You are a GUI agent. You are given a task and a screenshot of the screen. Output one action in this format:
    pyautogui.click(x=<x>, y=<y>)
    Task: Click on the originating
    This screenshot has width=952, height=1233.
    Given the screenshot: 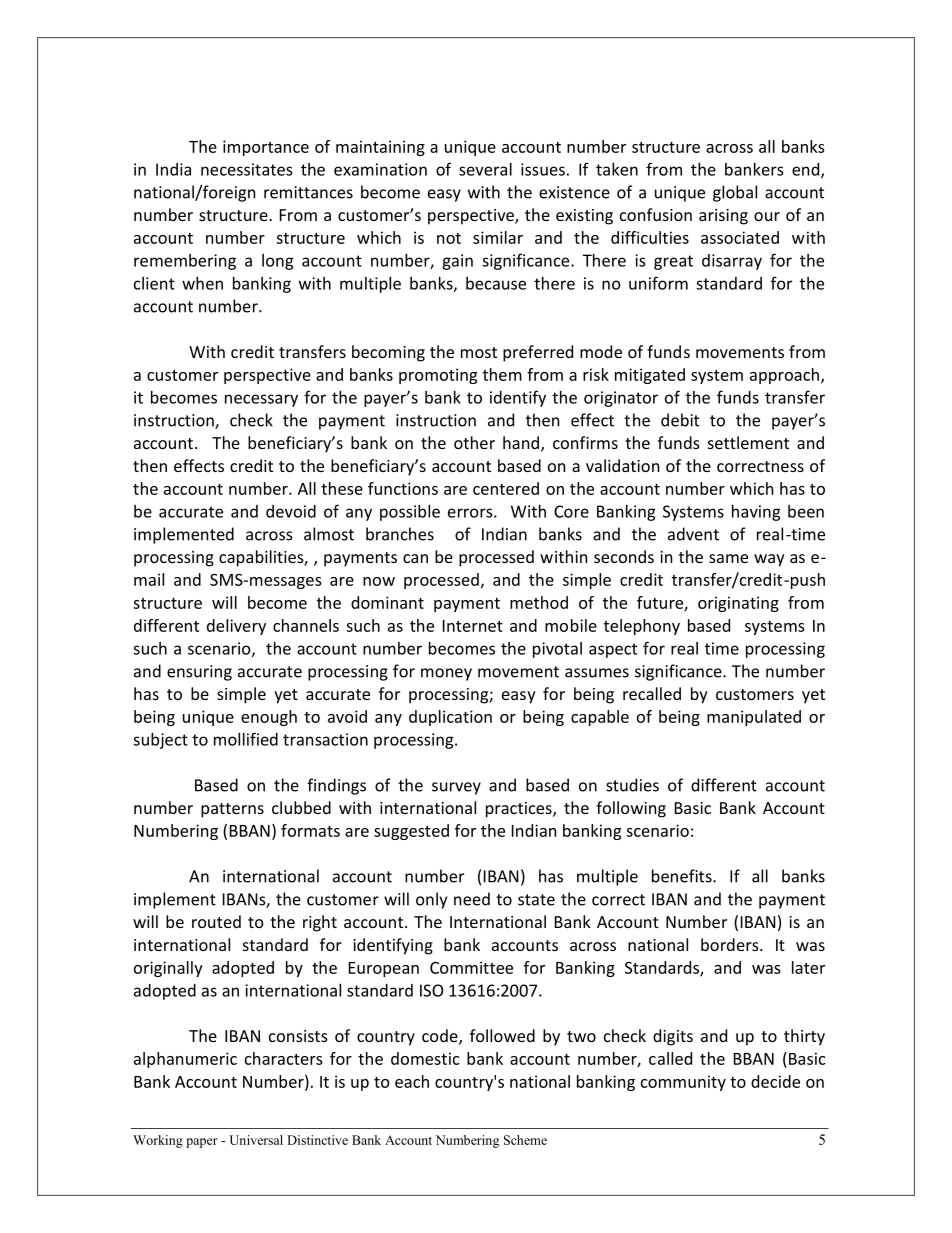 What is the action you would take?
    pyautogui.click(x=738, y=604)
